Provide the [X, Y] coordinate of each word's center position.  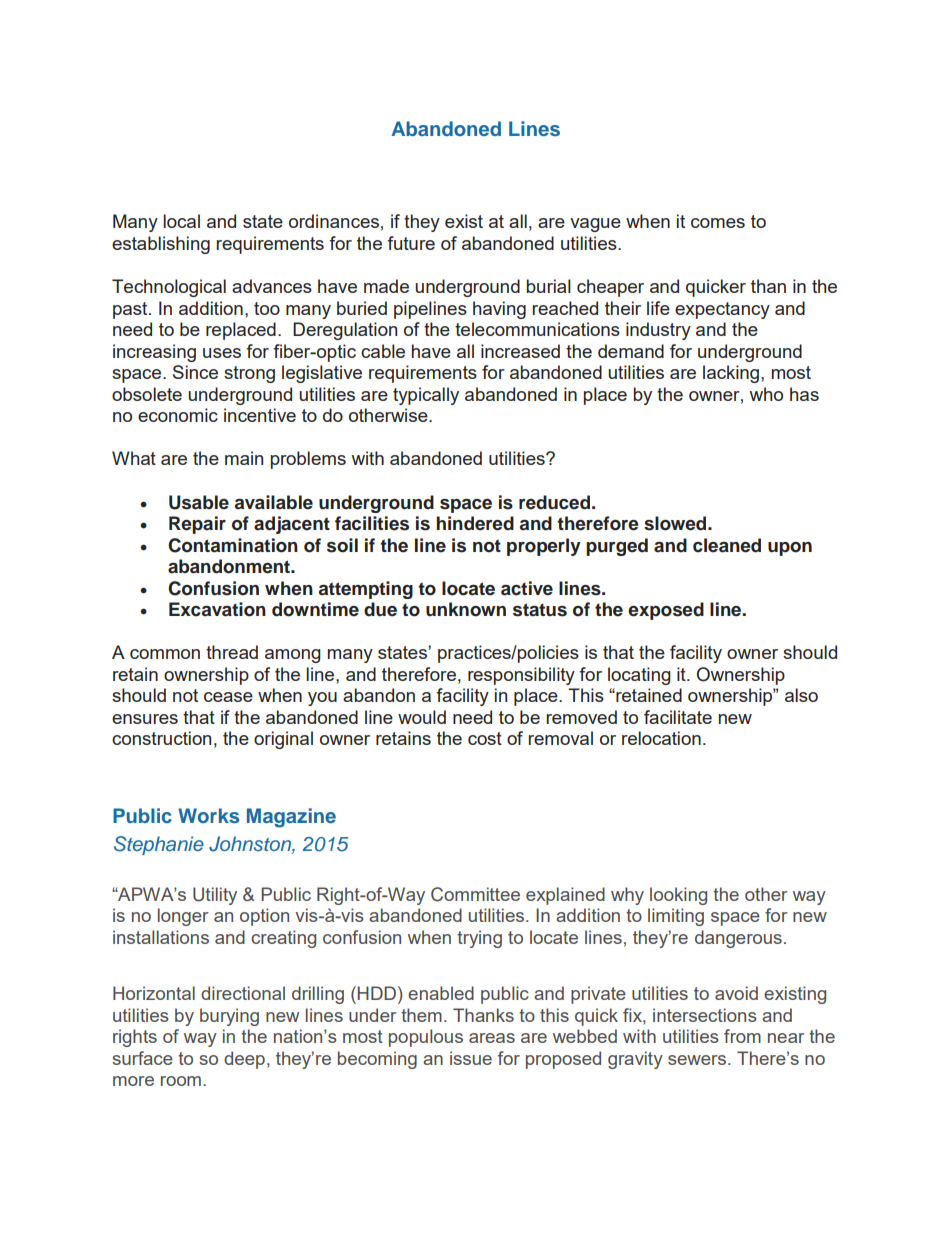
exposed [666, 611]
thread [232, 652]
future [411, 243]
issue [471, 1058]
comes [718, 223]
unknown [466, 609]
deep [244, 1060]
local [181, 221]
